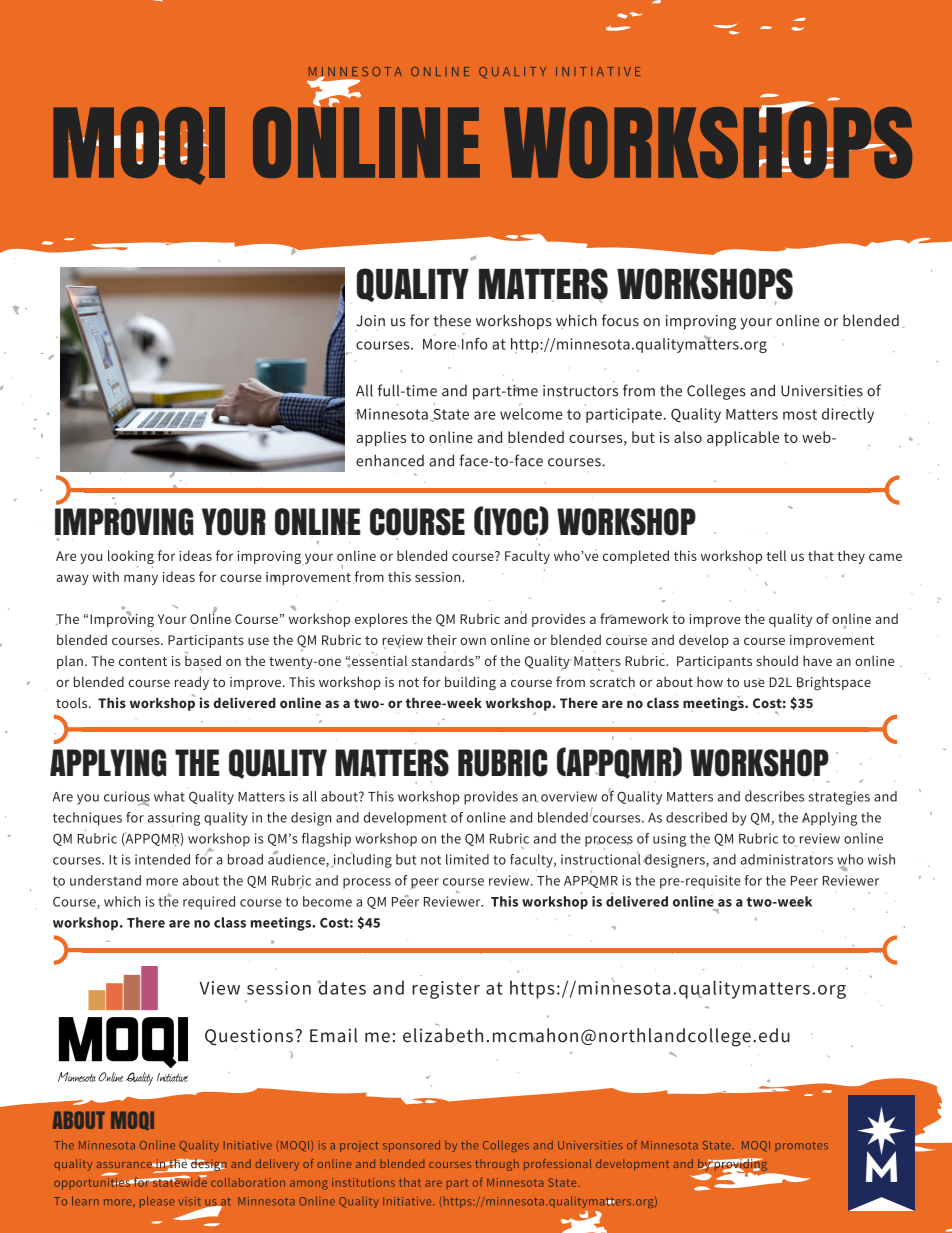  Describe the element at coordinates (209, 903) in the screenshot. I see `required` at that location.
